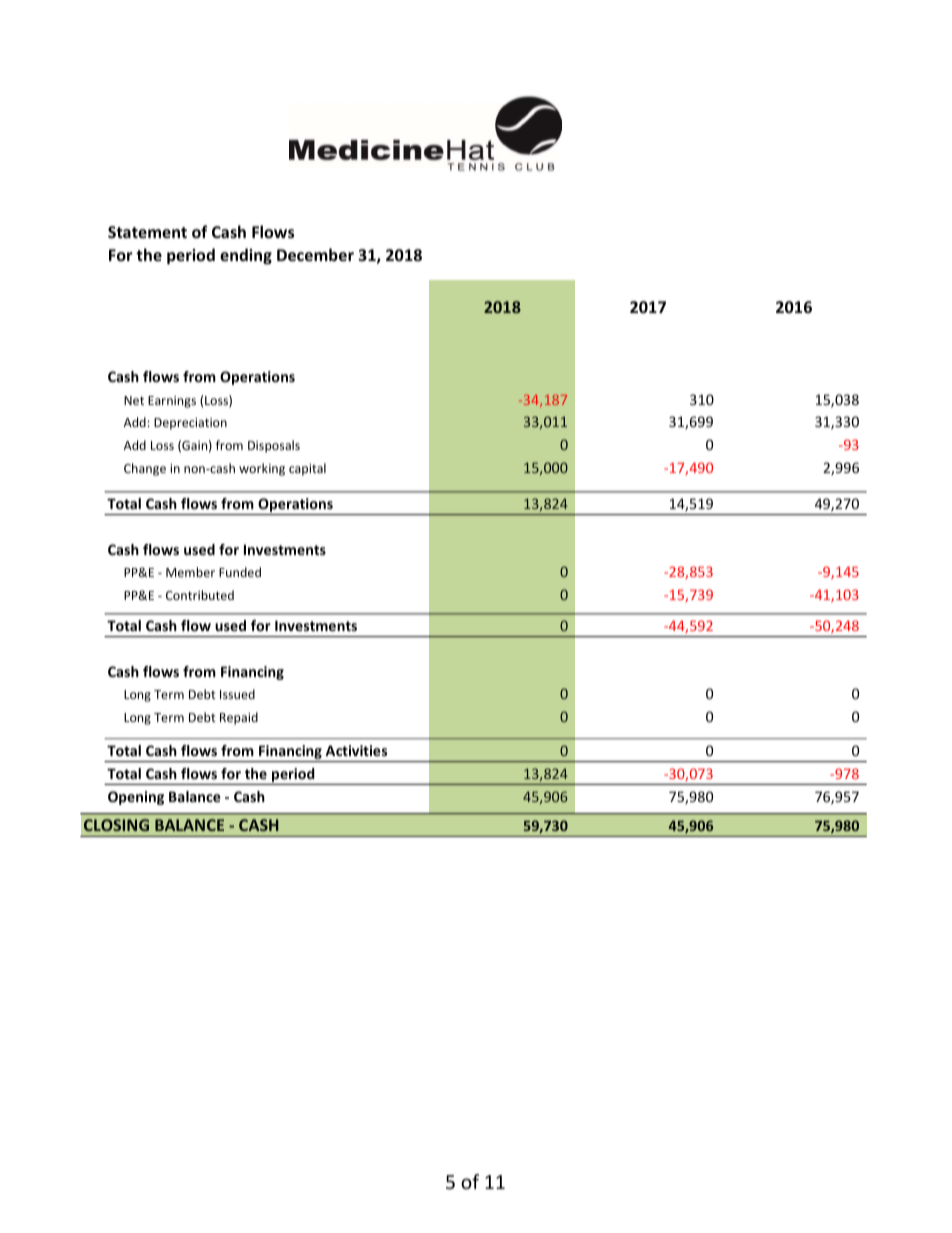 This screenshot has height=1233, width=952. What do you see at coordinates (356, 750) in the screenshot?
I see `Activities` at bounding box center [356, 750].
